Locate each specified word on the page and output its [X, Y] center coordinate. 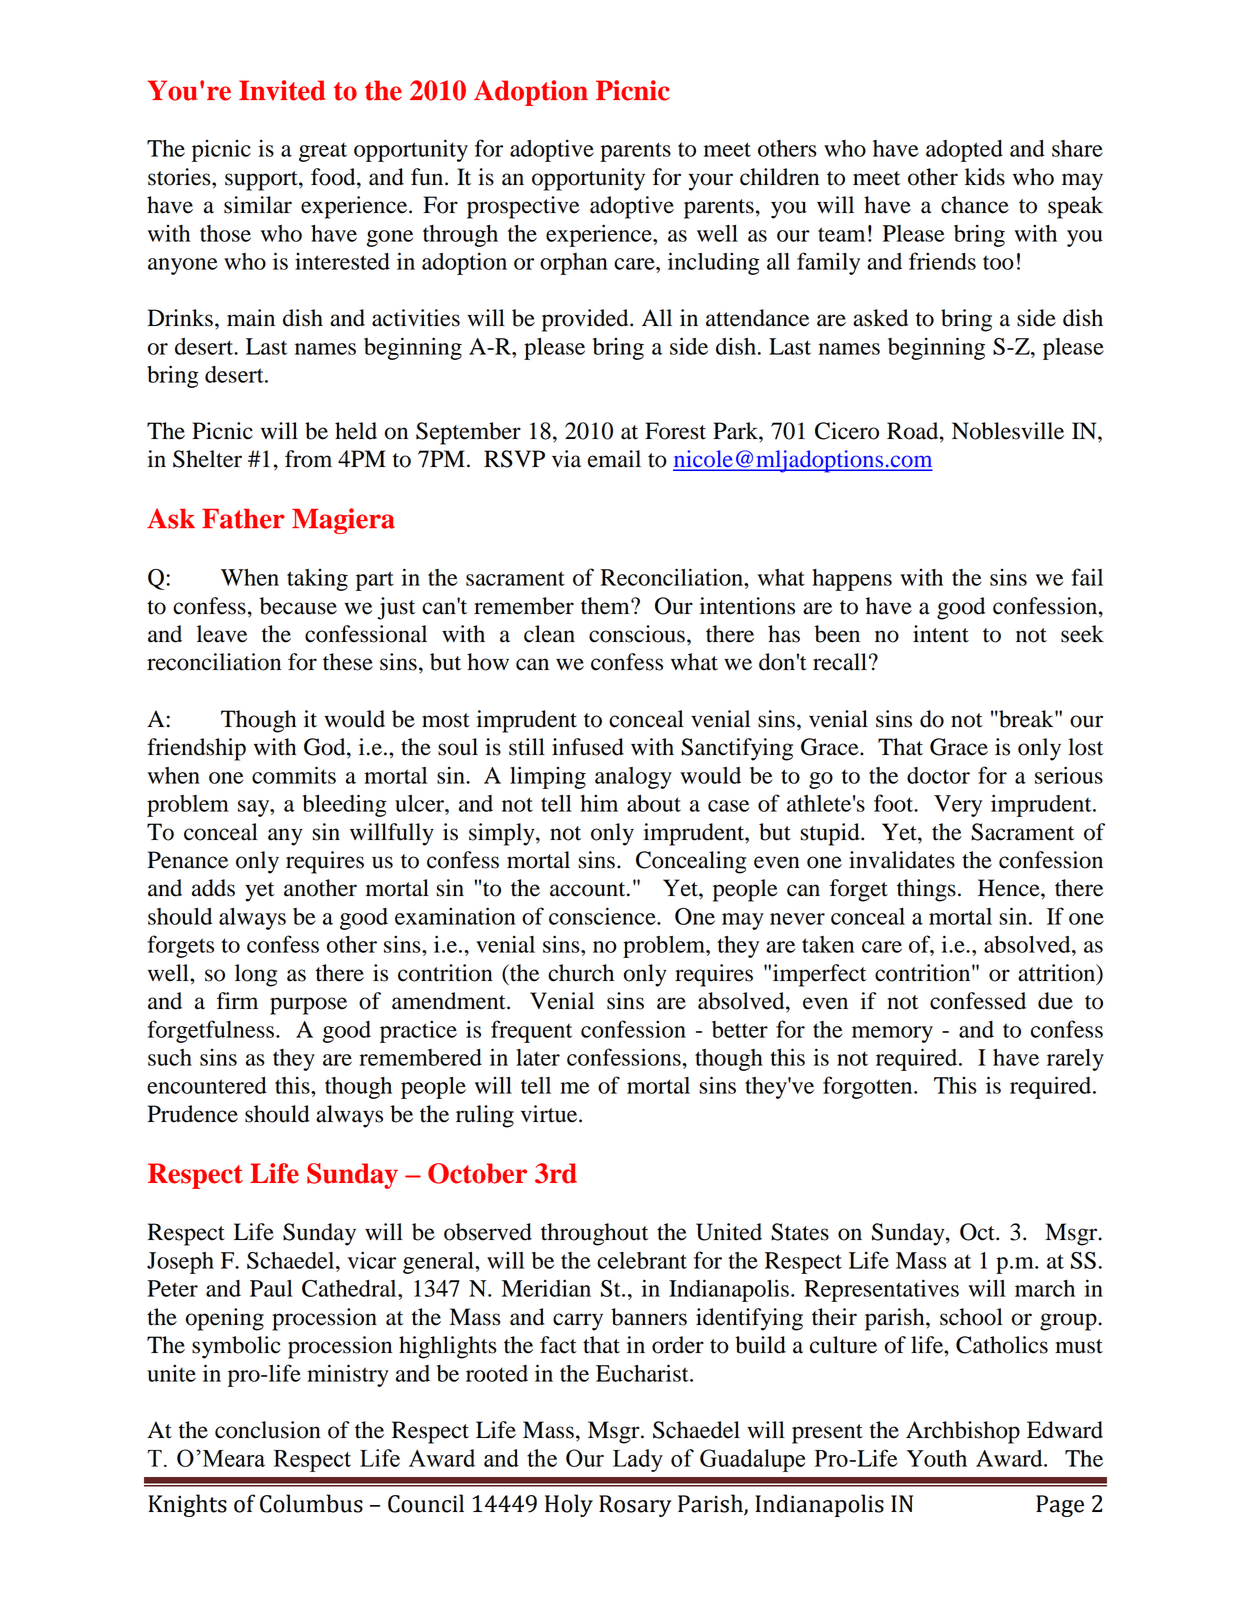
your [710, 182]
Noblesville [1008, 431]
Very [958, 806]
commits [294, 775]
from [308, 459]
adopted [964, 151]
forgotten [869, 1087]
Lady [638, 1460]
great [323, 152]
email [614, 459]
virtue [550, 1114]
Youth [937, 1458]
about [654, 803]
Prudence [192, 1114]
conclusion [268, 1430]
